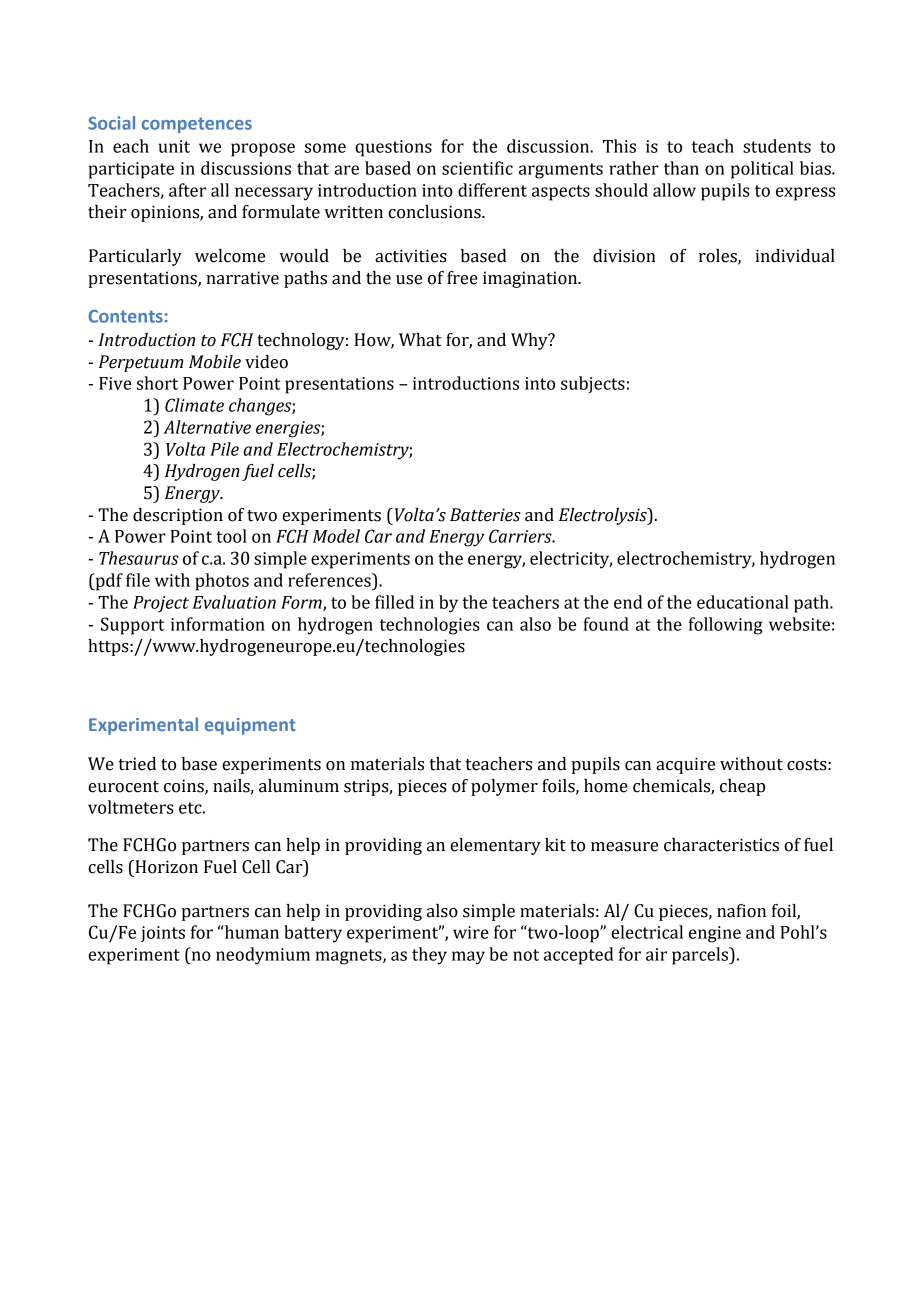 The width and height of the screenshot is (924, 1309). Describe the element at coordinates (681, 168) in the screenshot. I see `than` at that location.
